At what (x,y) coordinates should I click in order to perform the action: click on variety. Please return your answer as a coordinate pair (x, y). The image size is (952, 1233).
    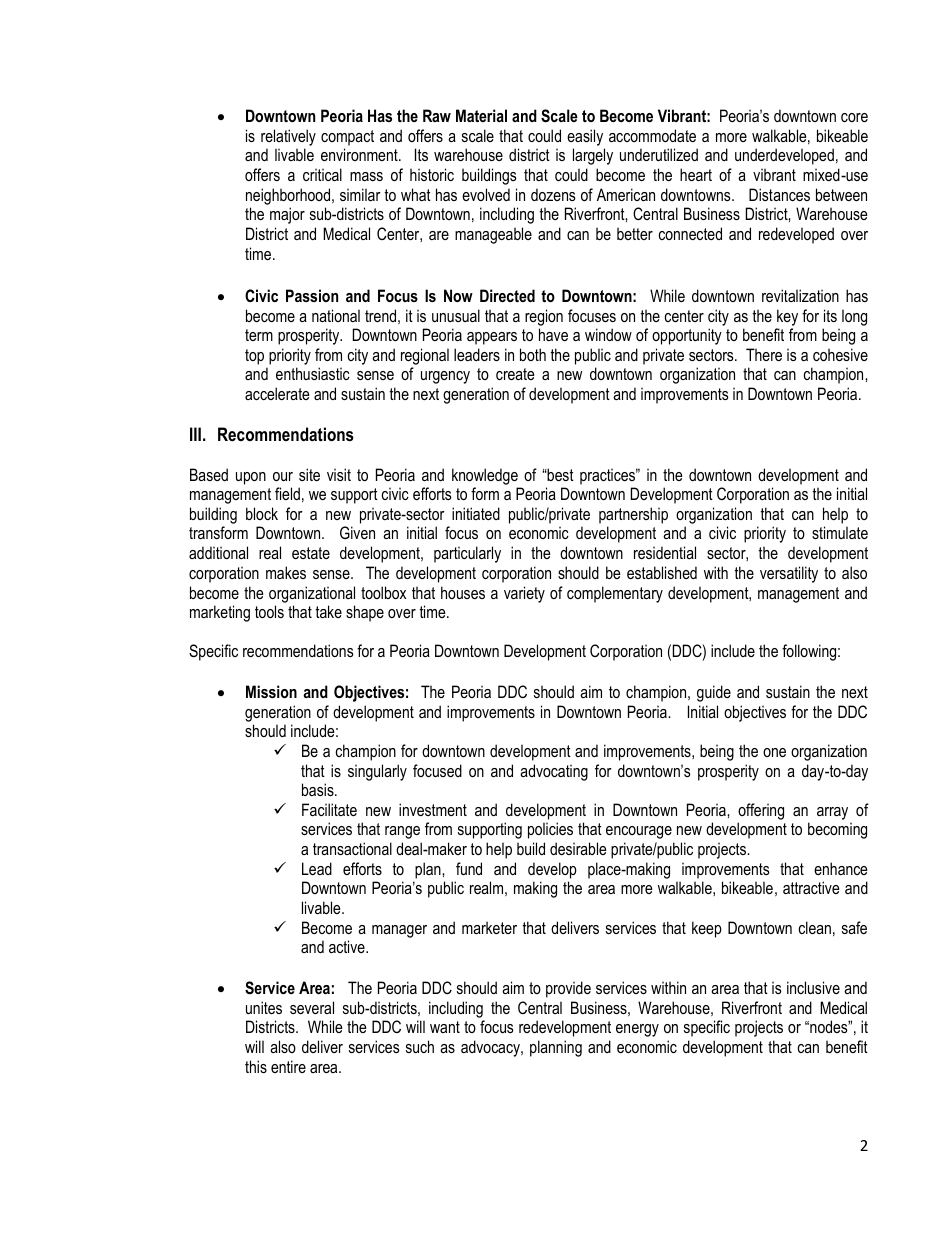
    Looking at the image, I should click on (524, 594).
